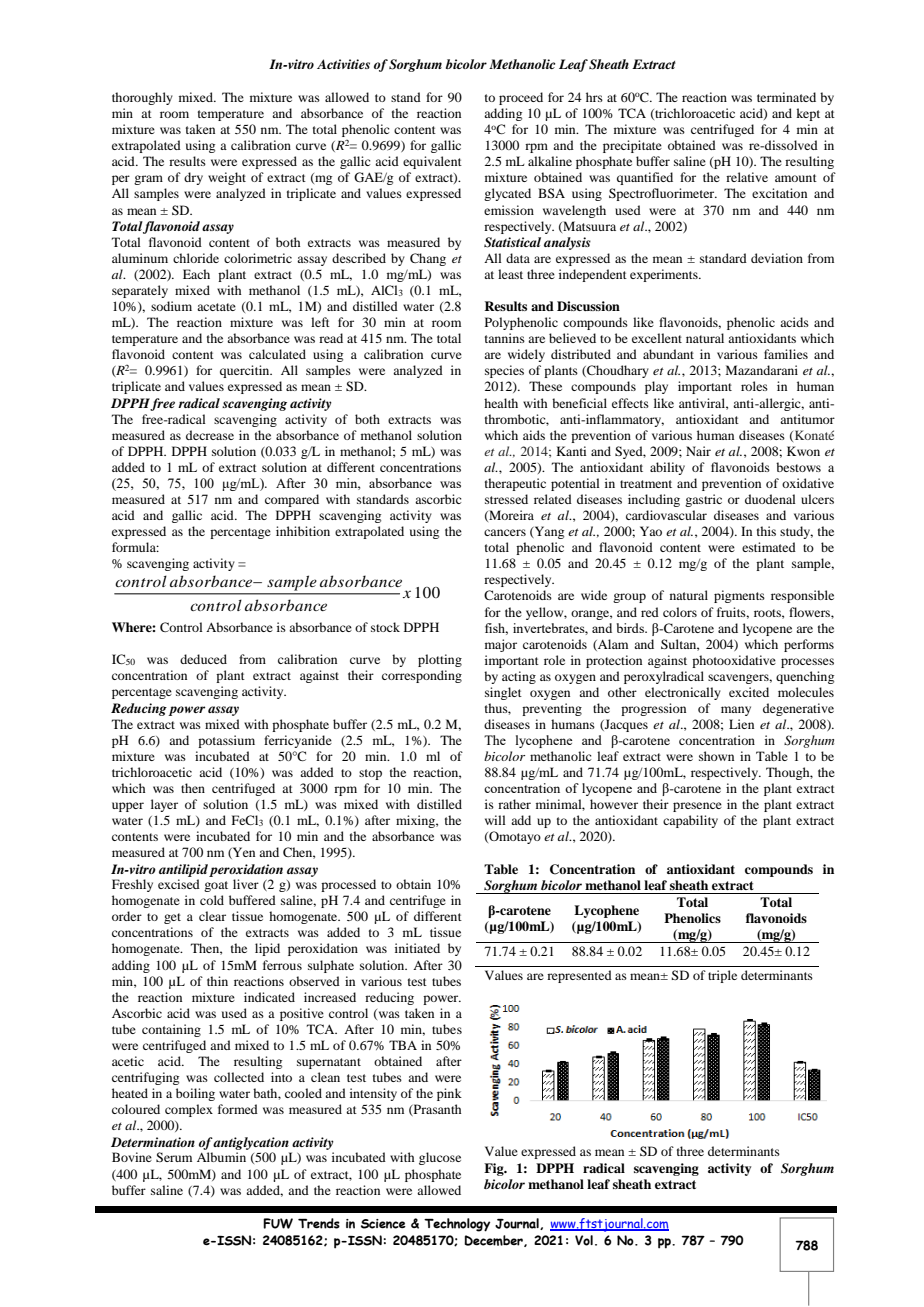 The height and width of the screenshot is (1307, 924). Describe the element at coordinates (457, 1225) in the screenshot. I see `Technology` at that location.
